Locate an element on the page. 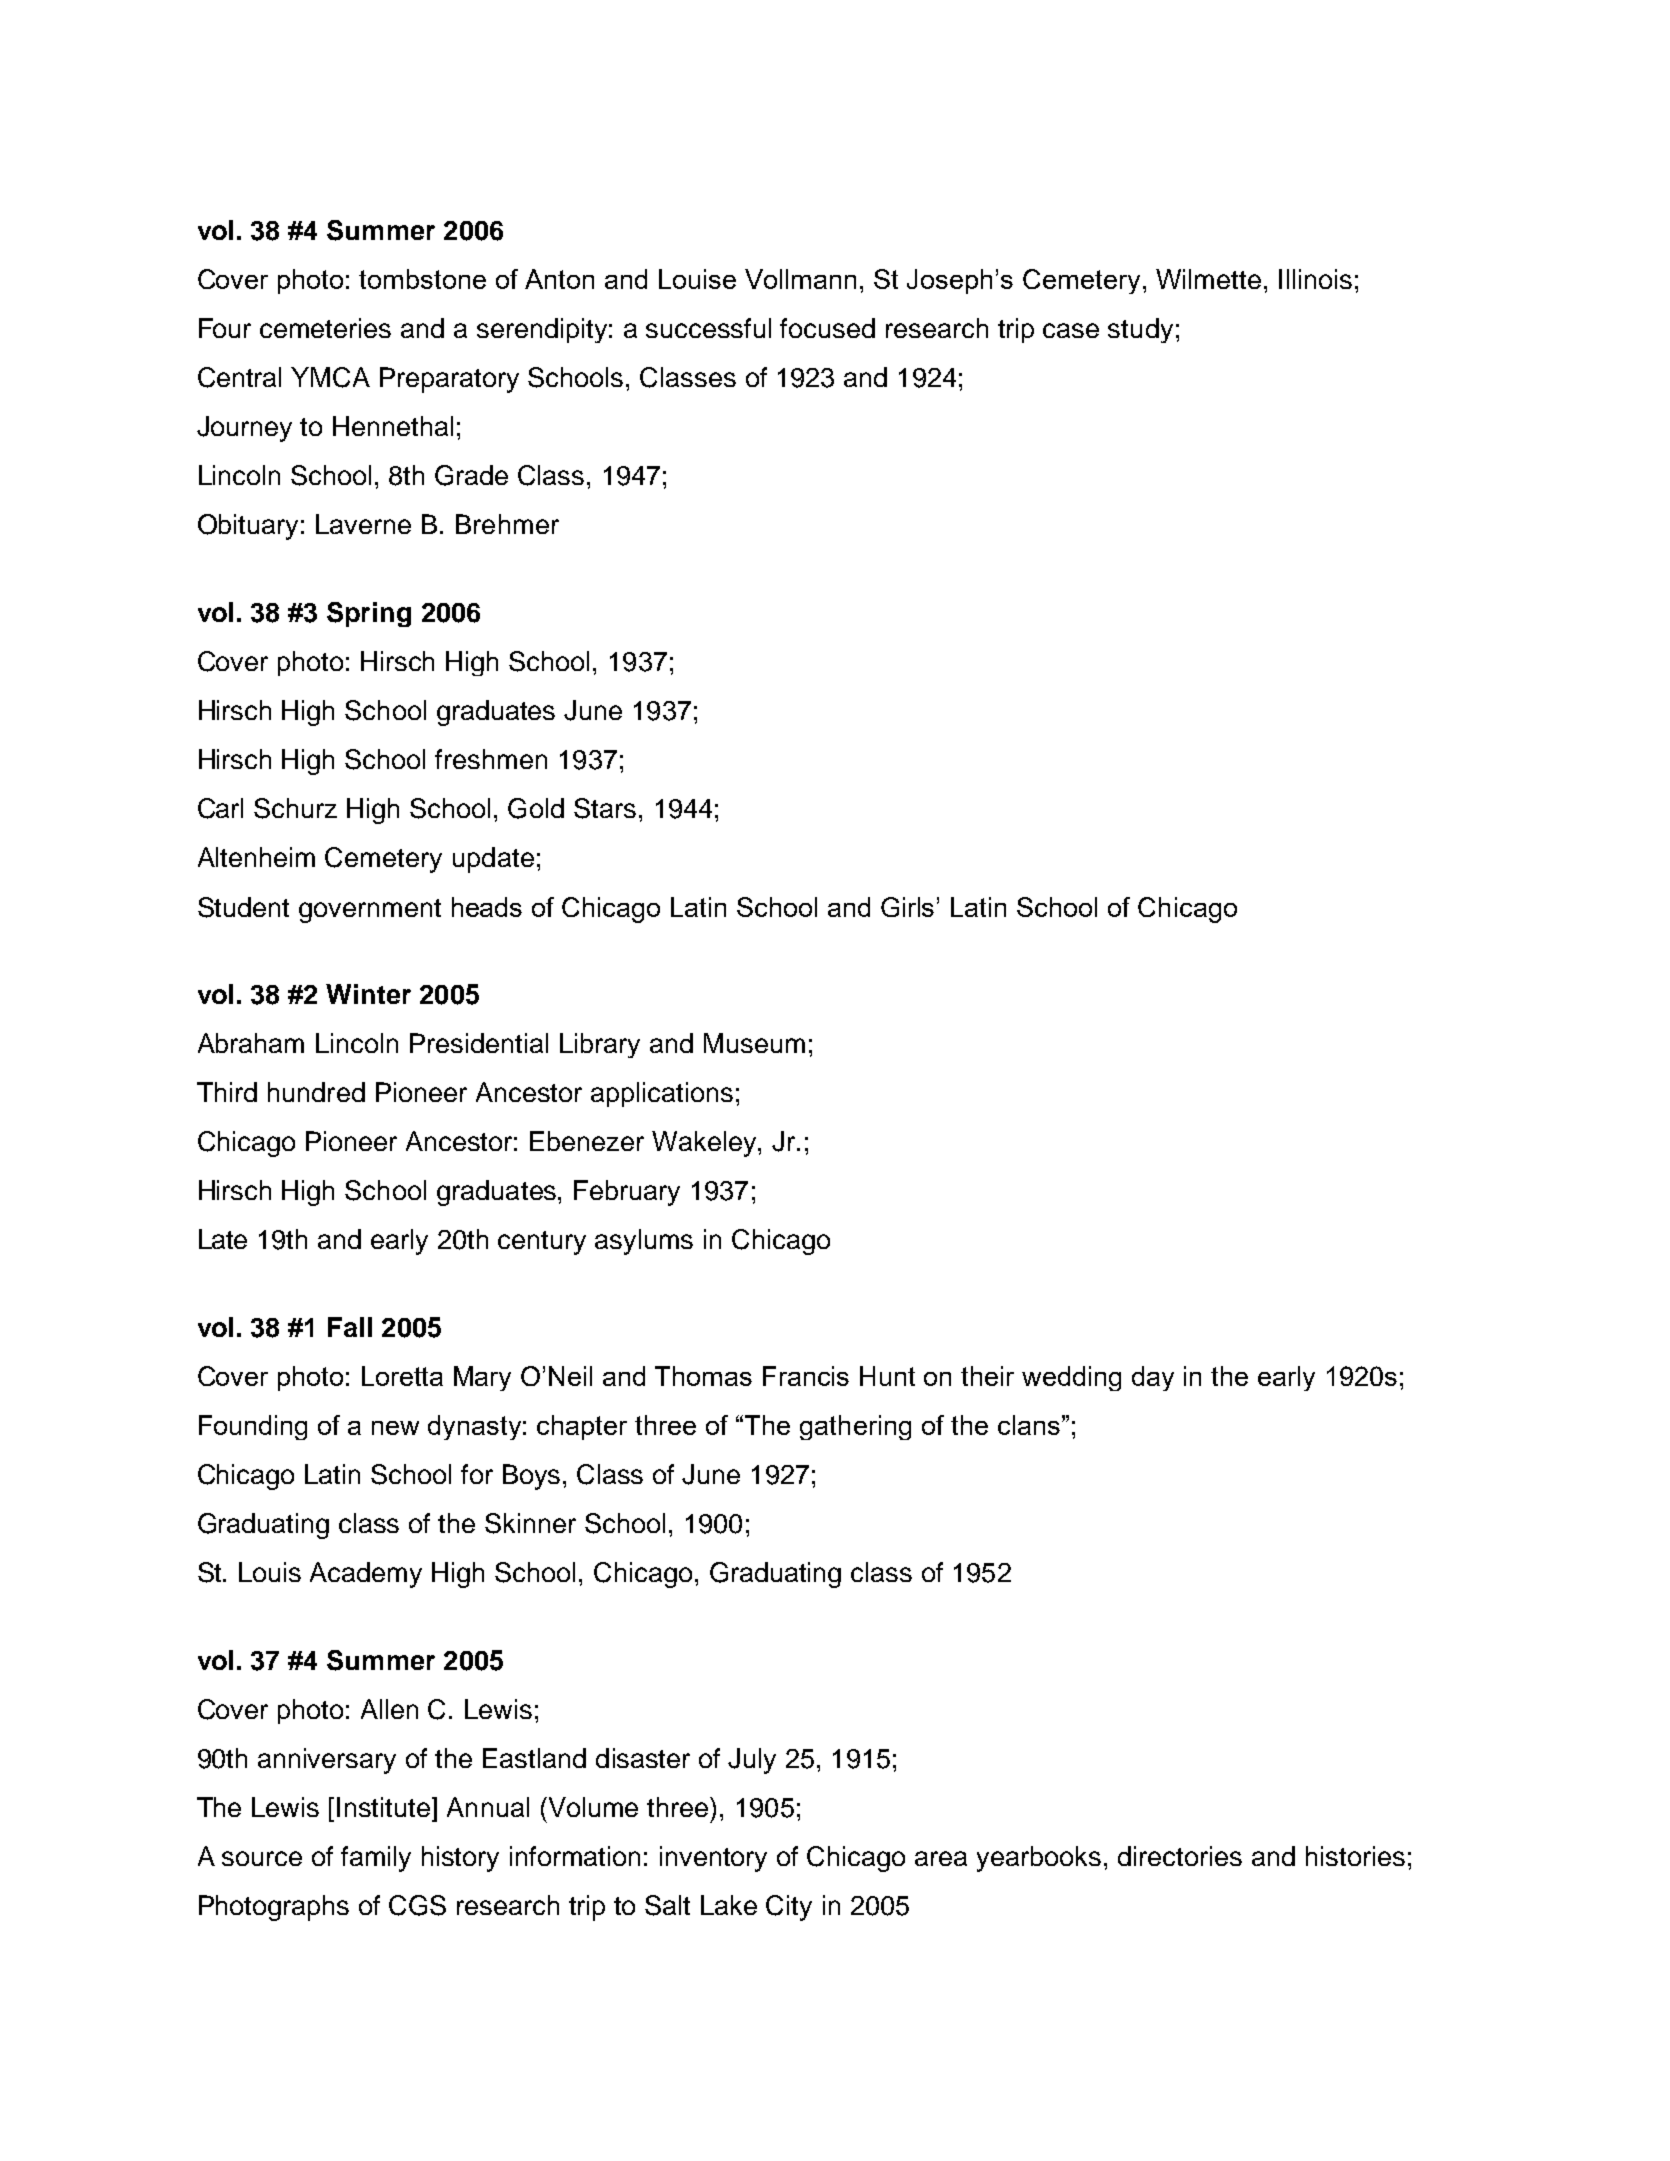 This image has height=2161, width=1670. Girls is located at coordinates (907, 907).
